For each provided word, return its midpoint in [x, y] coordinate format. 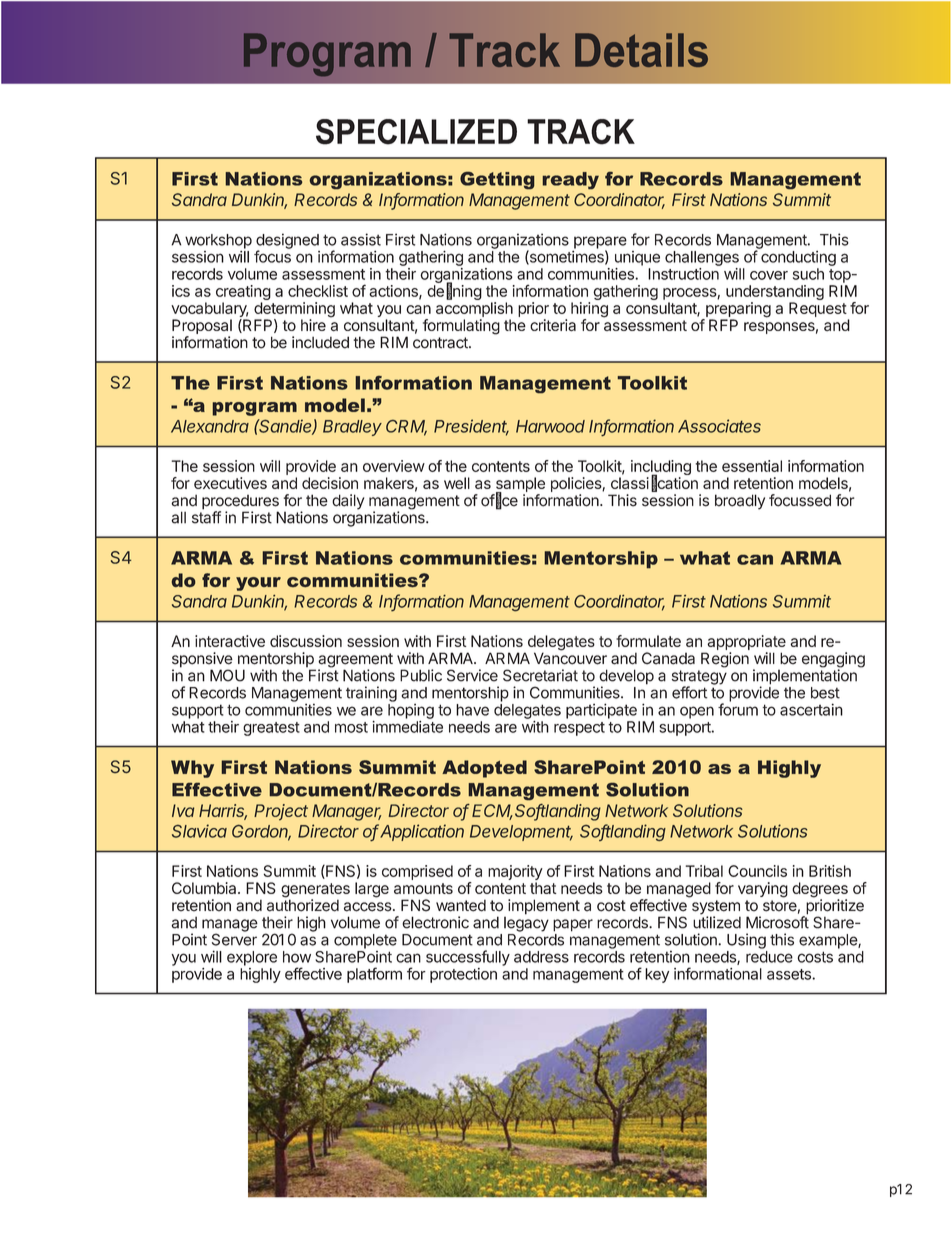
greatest [271, 729]
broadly [740, 502]
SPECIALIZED [416, 132]
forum [738, 709]
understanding [775, 294]
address [541, 957]
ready [570, 181]
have [472, 710]
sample [519, 486]
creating [243, 294]
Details [641, 50]
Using [746, 941]
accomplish [474, 309]
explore [252, 958]
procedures [240, 503]
